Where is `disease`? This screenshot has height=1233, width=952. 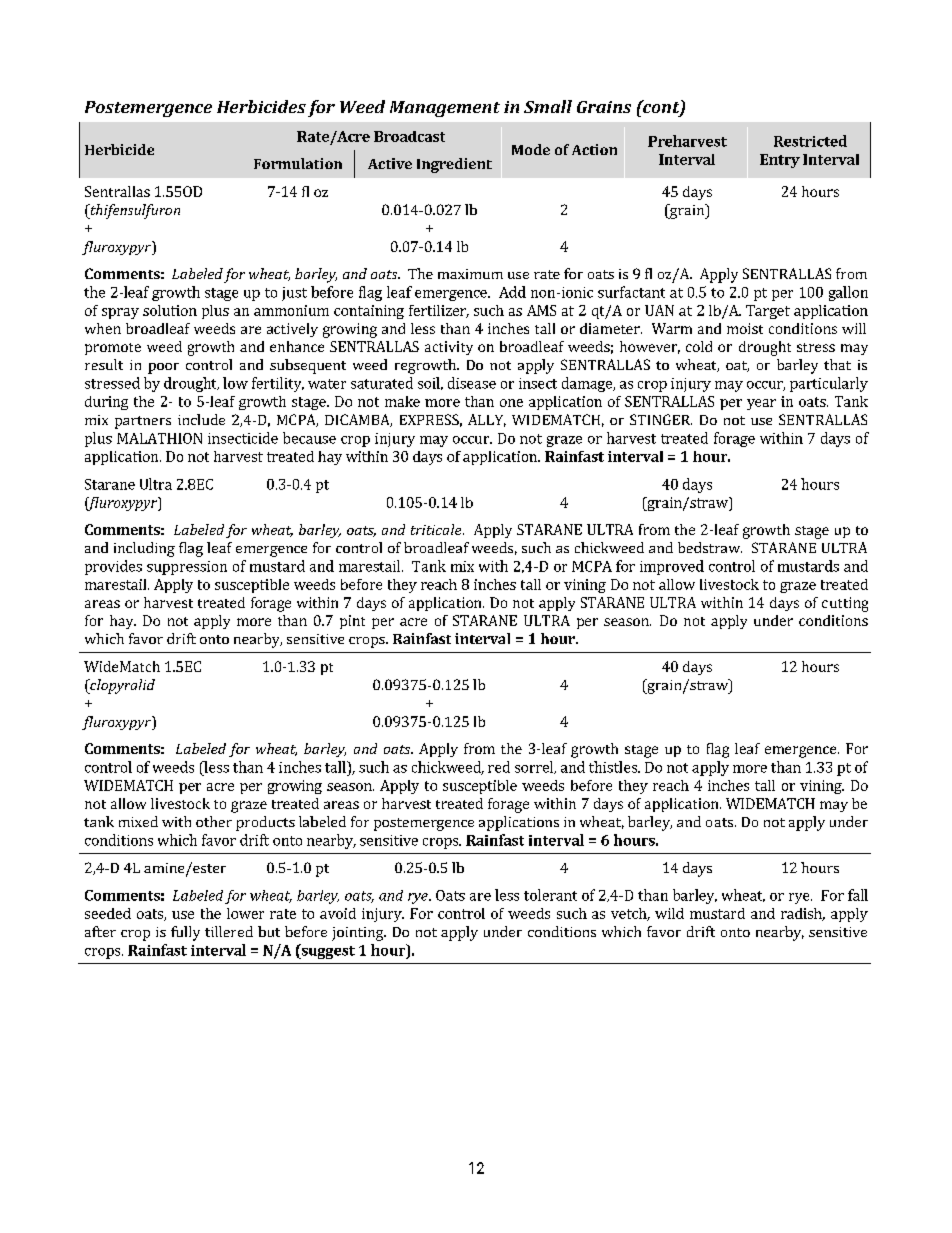 disease is located at coordinates (472, 383).
